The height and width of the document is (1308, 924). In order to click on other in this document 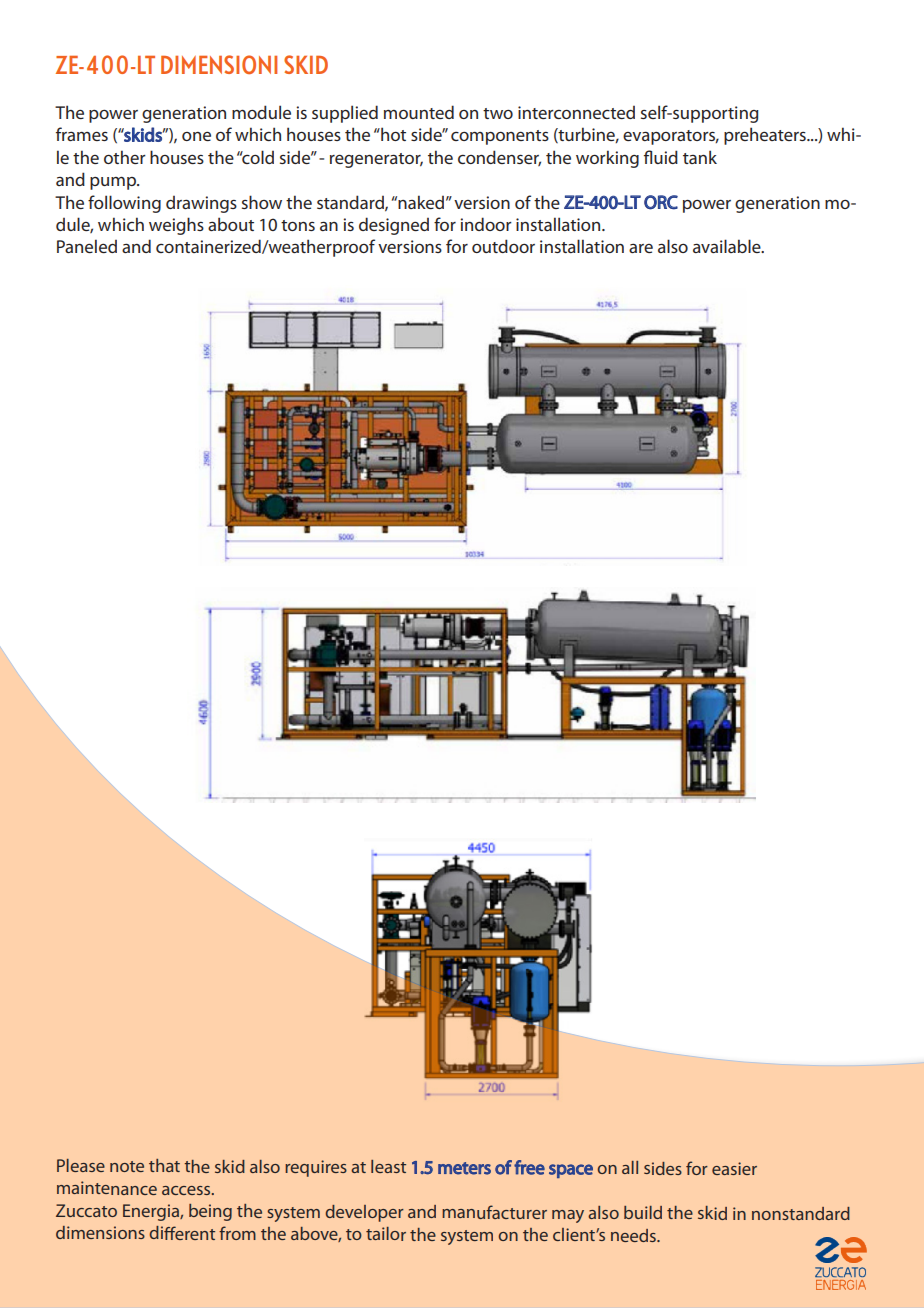, I will do `click(125, 157)`.
